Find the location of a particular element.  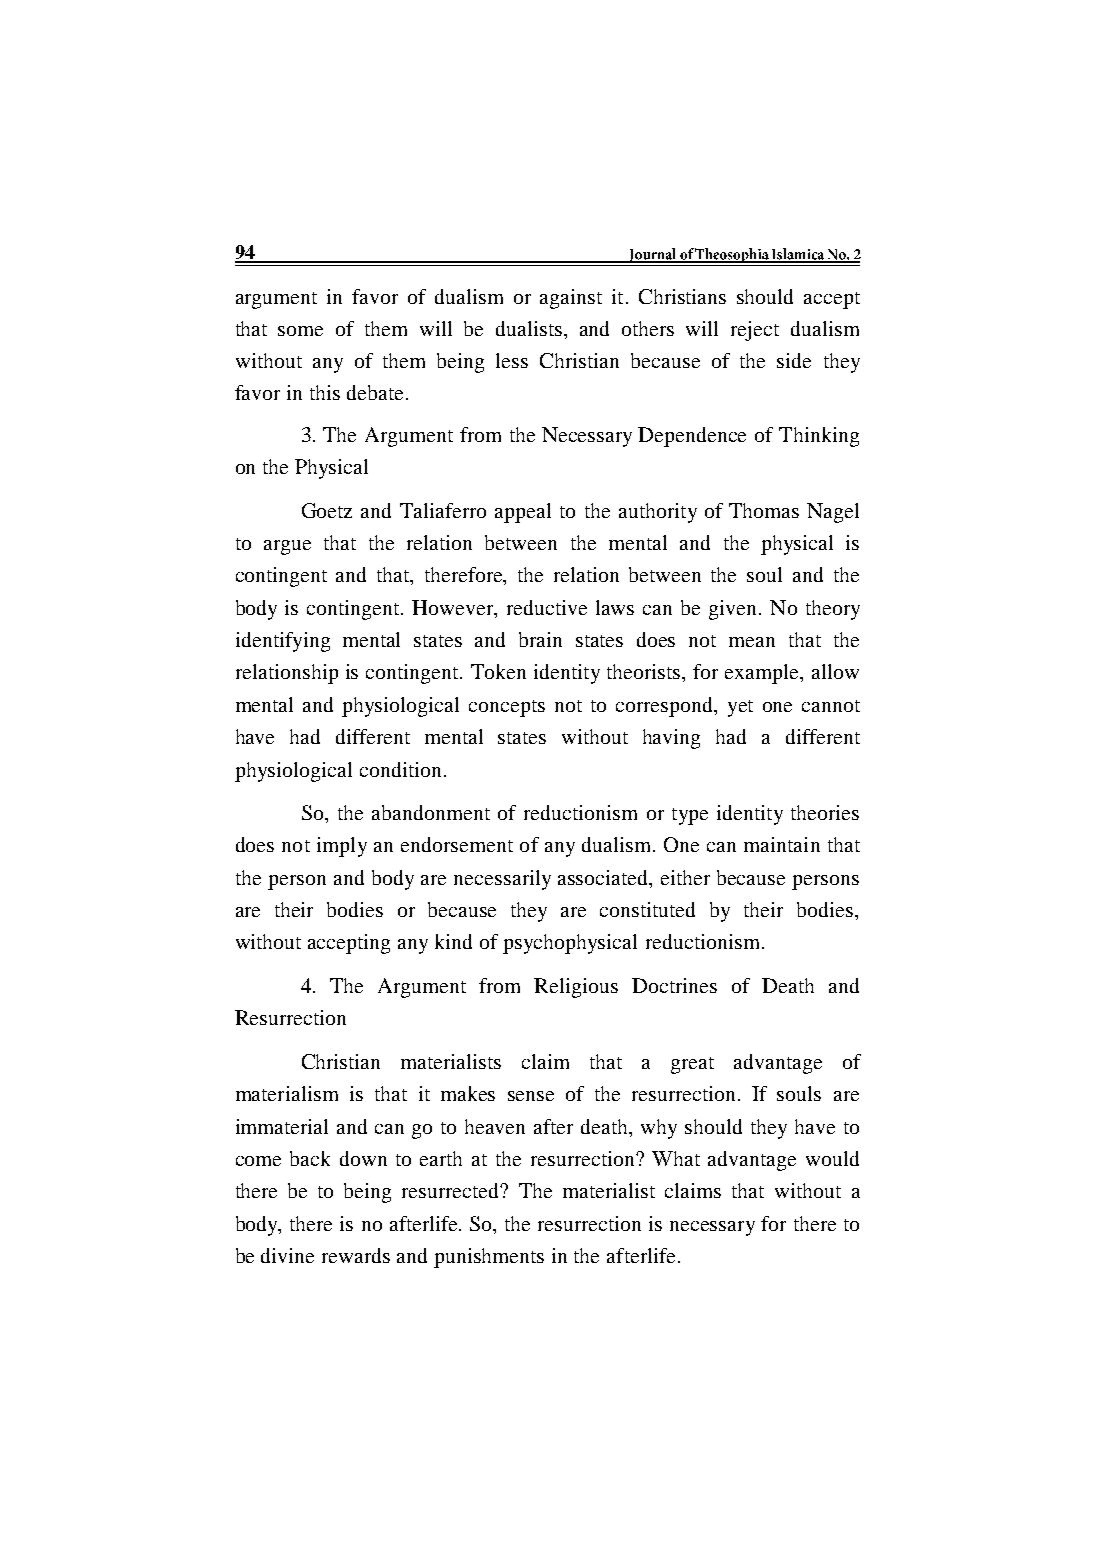

materialism is located at coordinates (287, 1093).
